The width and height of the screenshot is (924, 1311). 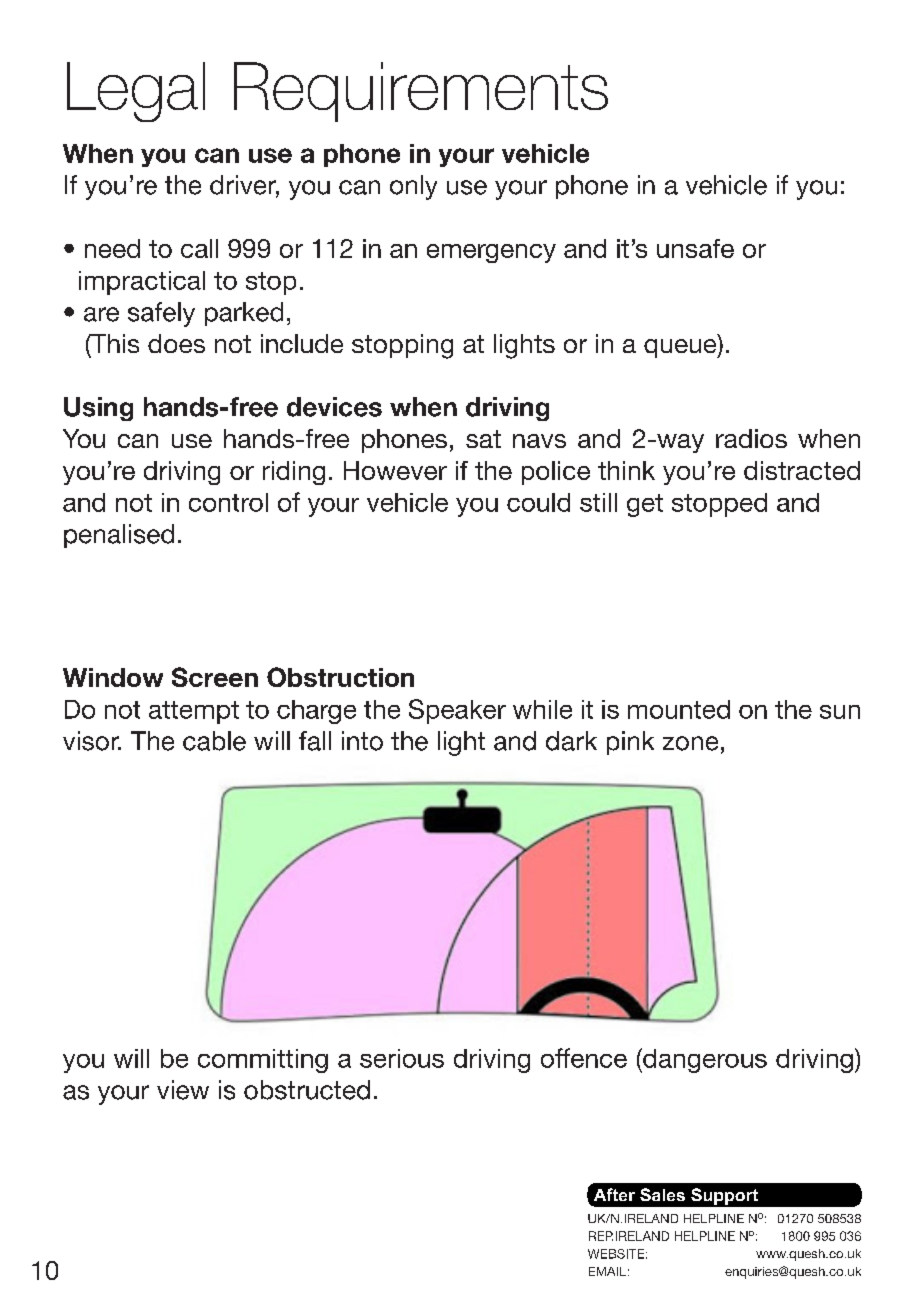 What do you see at coordinates (136, 92) in the screenshot?
I see `Legal` at bounding box center [136, 92].
